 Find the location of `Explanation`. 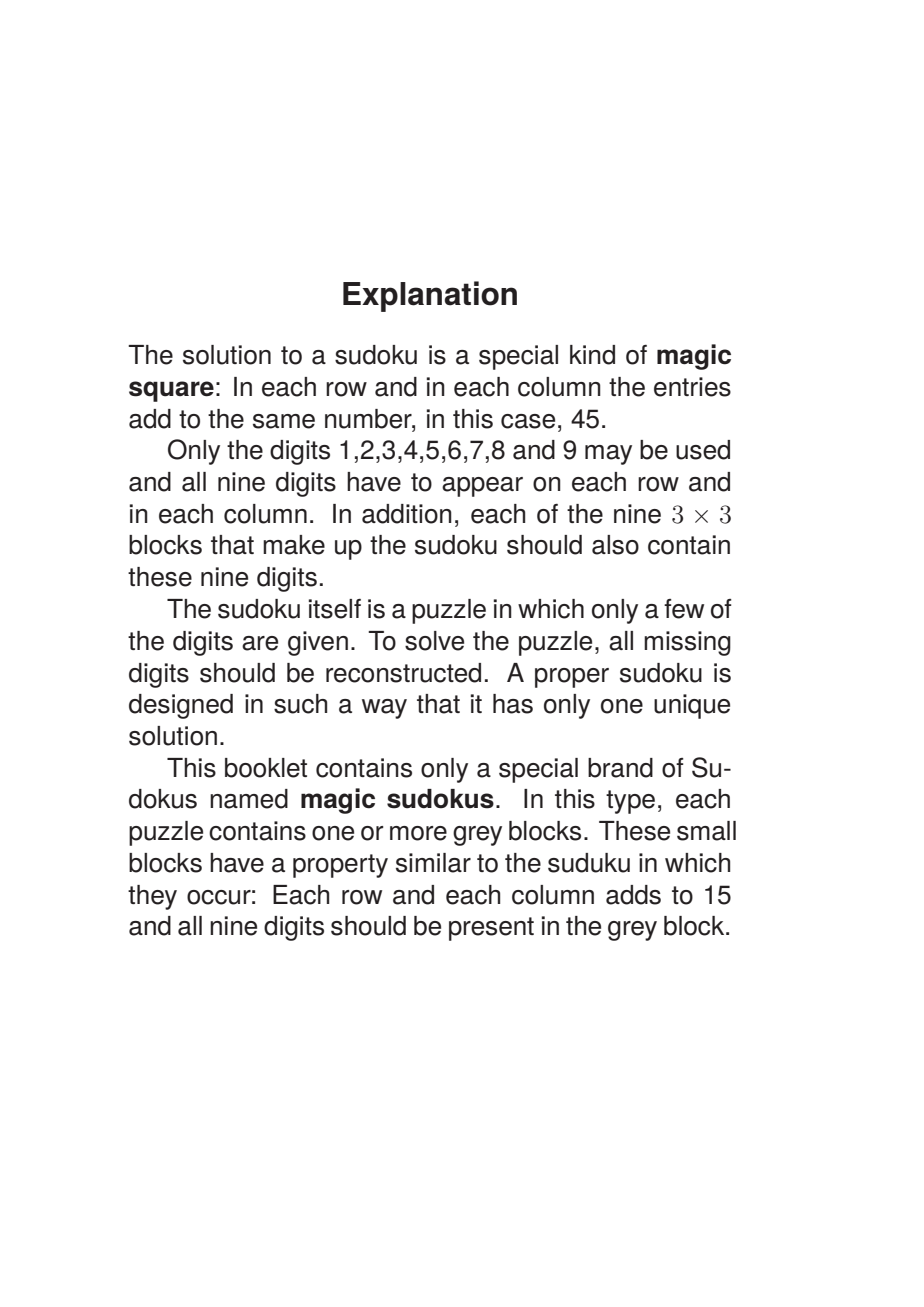

Explanation is located at coordinates (430, 296).
